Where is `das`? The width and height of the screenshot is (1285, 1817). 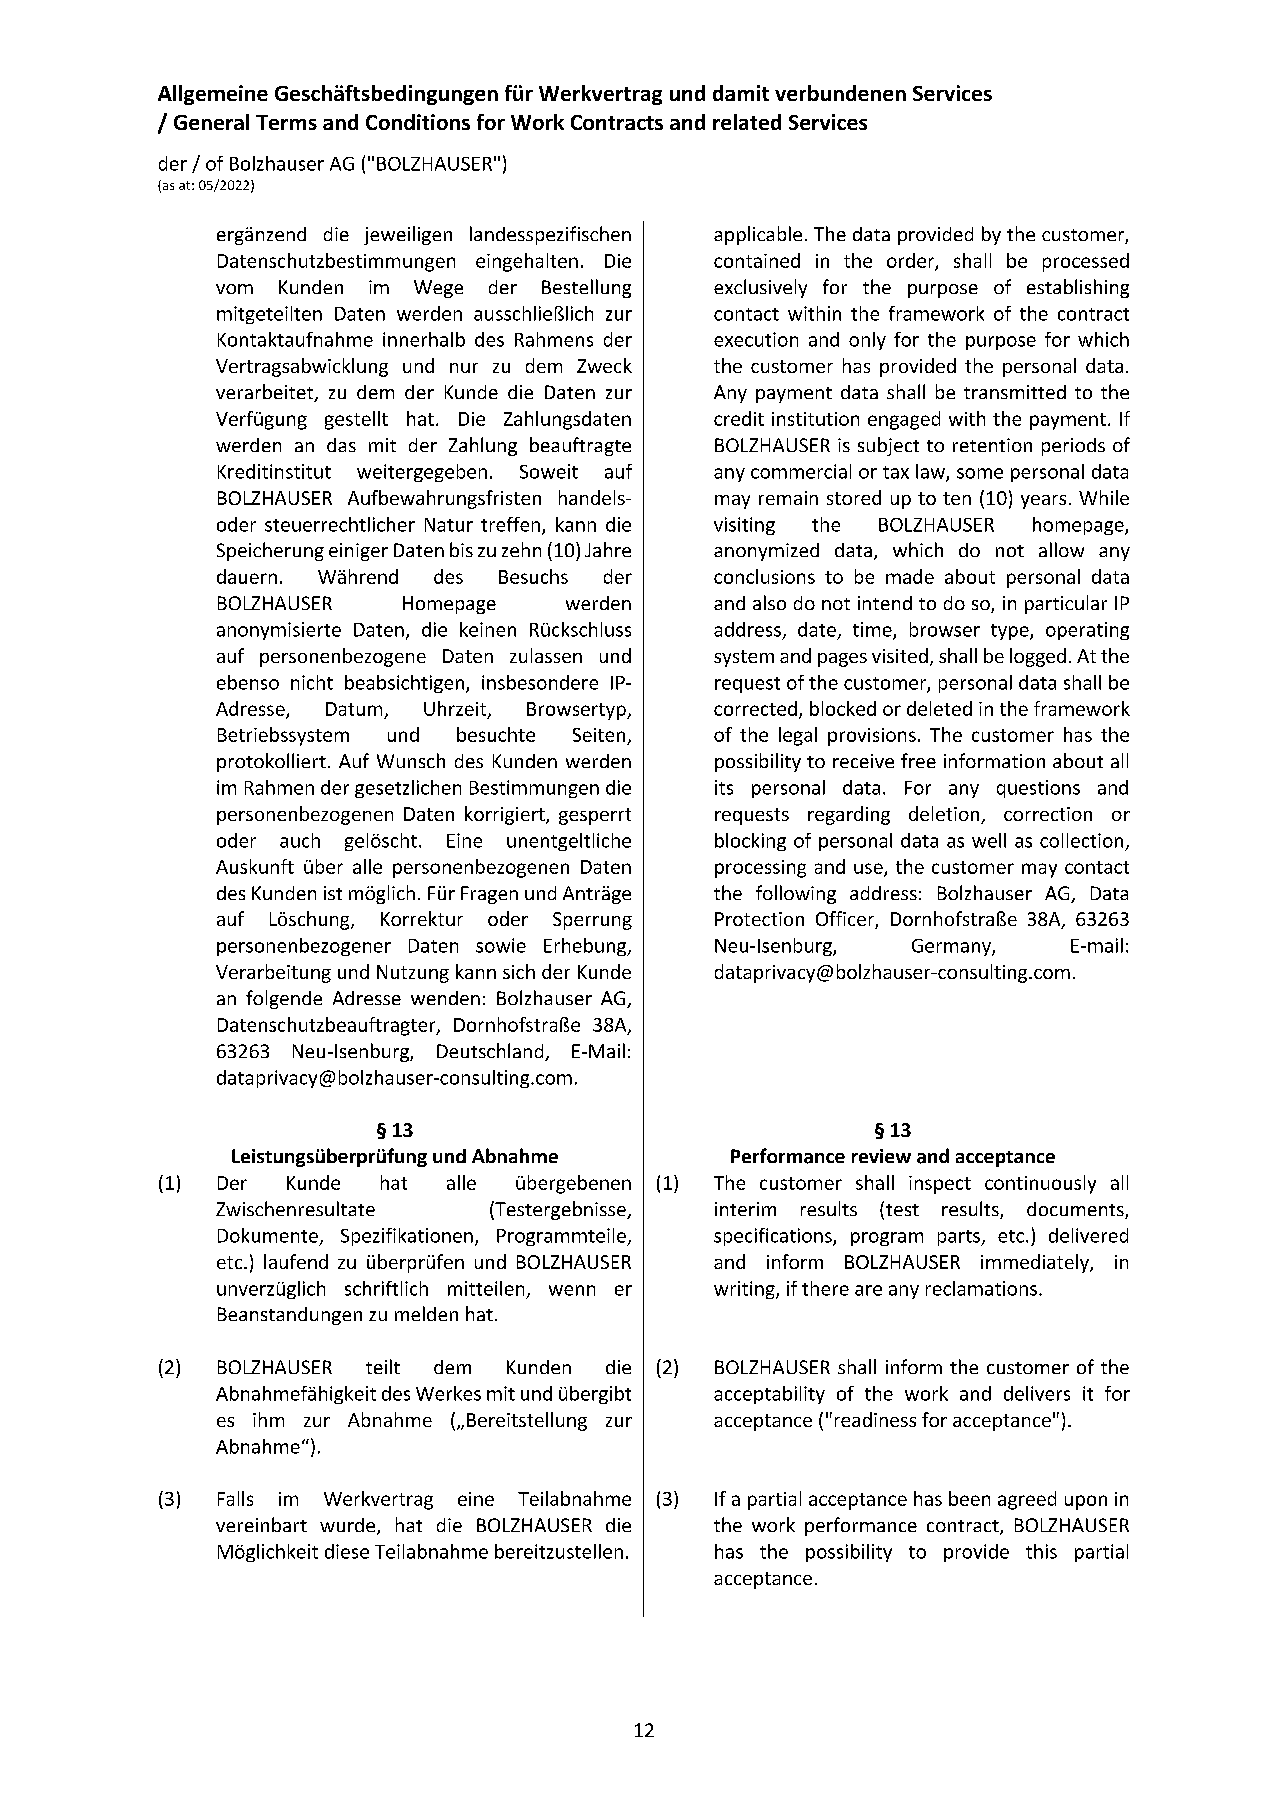 das is located at coordinates (341, 445).
